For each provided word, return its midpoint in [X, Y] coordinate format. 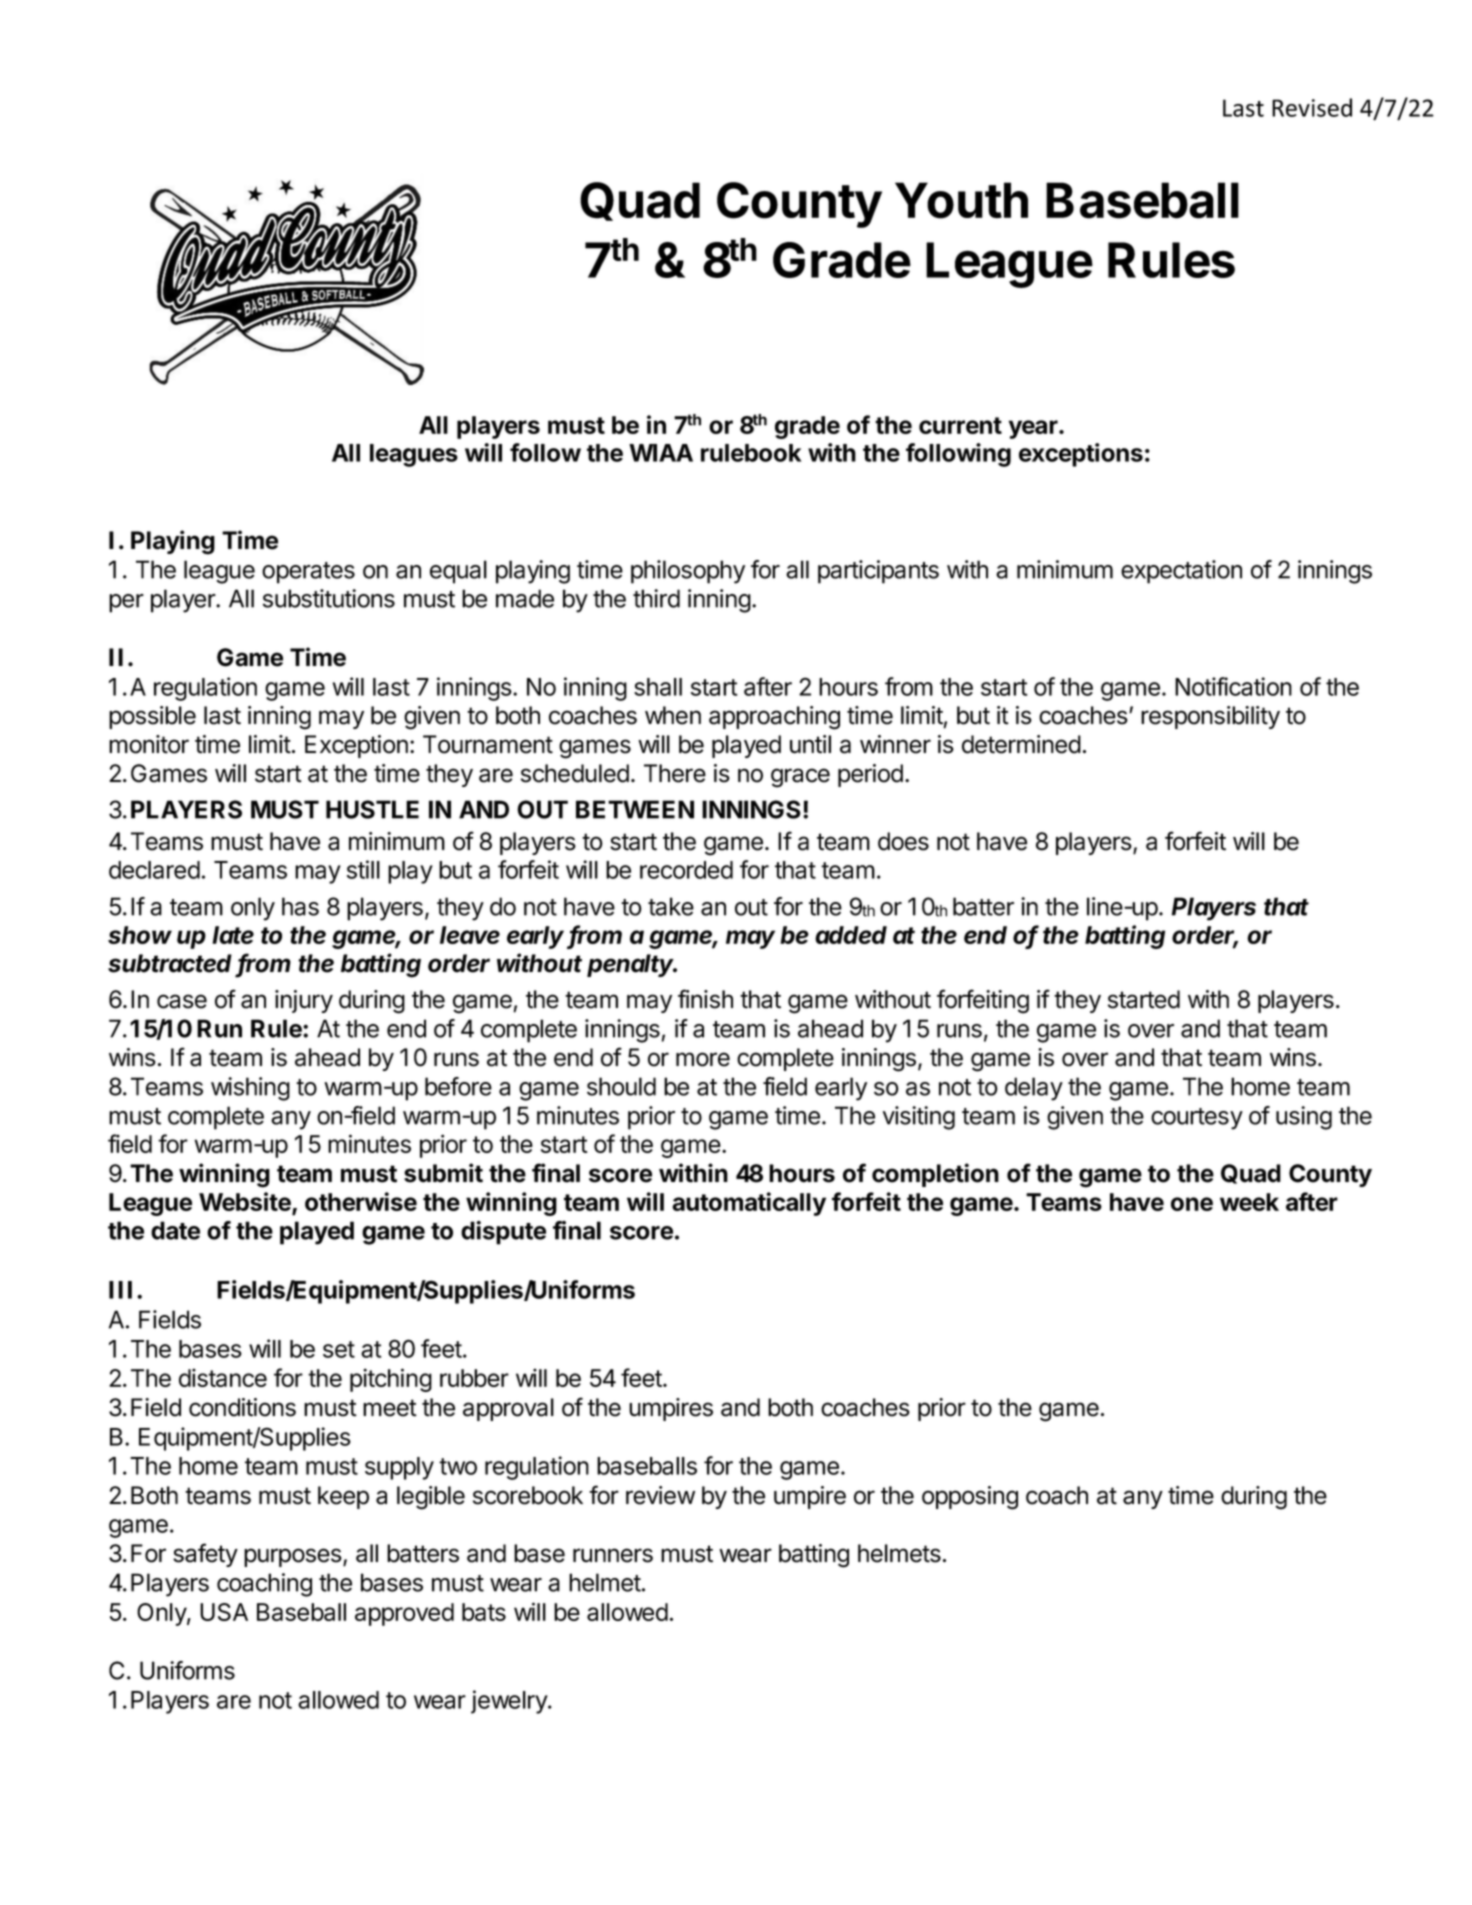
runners [613, 1555]
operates [308, 573]
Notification [1233, 686]
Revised [1312, 107]
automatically [749, 1204]
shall [658, 687]
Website [246, 1203]
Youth [961, 200]
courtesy [1197, 1119]
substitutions [329, 598]
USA [224, 1612]
